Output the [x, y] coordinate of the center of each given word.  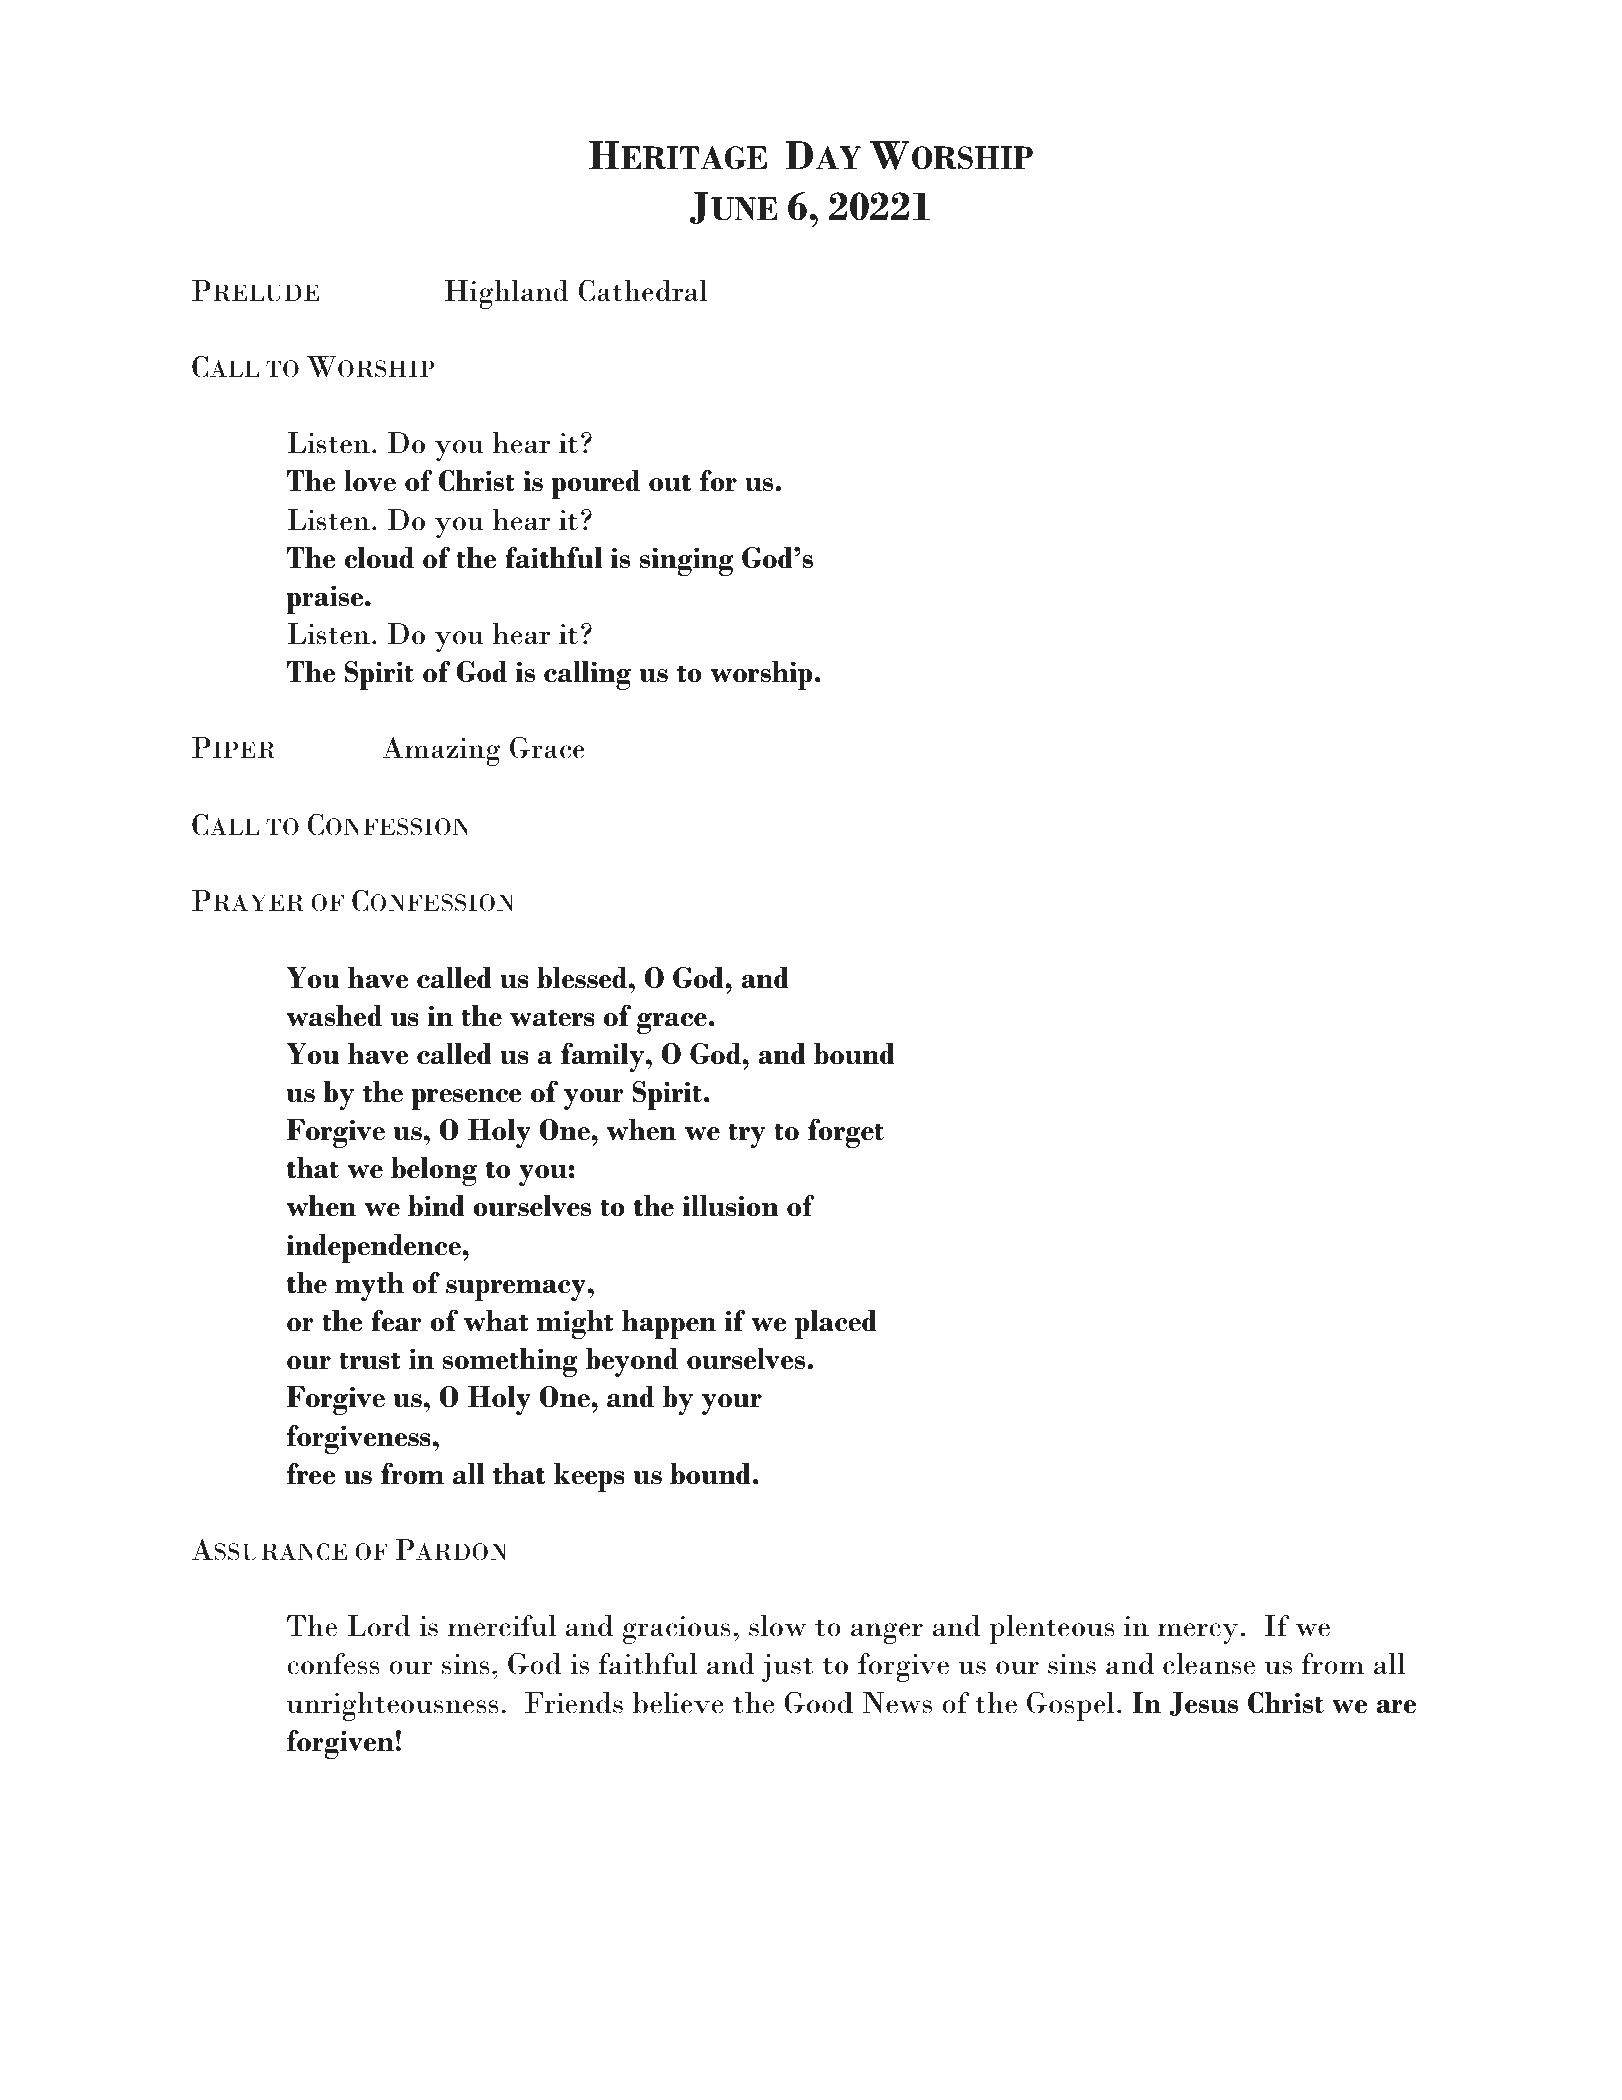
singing [687, 561]
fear [396, 1321]
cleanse [1209, 1664]
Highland [507, 294]
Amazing [441, 751]
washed [334, 1016]
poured [595, 484]
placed [836, 1324]
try [746, 1135]
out [670, 483]
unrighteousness [392, 1707]
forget [846, 1133]
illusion [731, 1206]
